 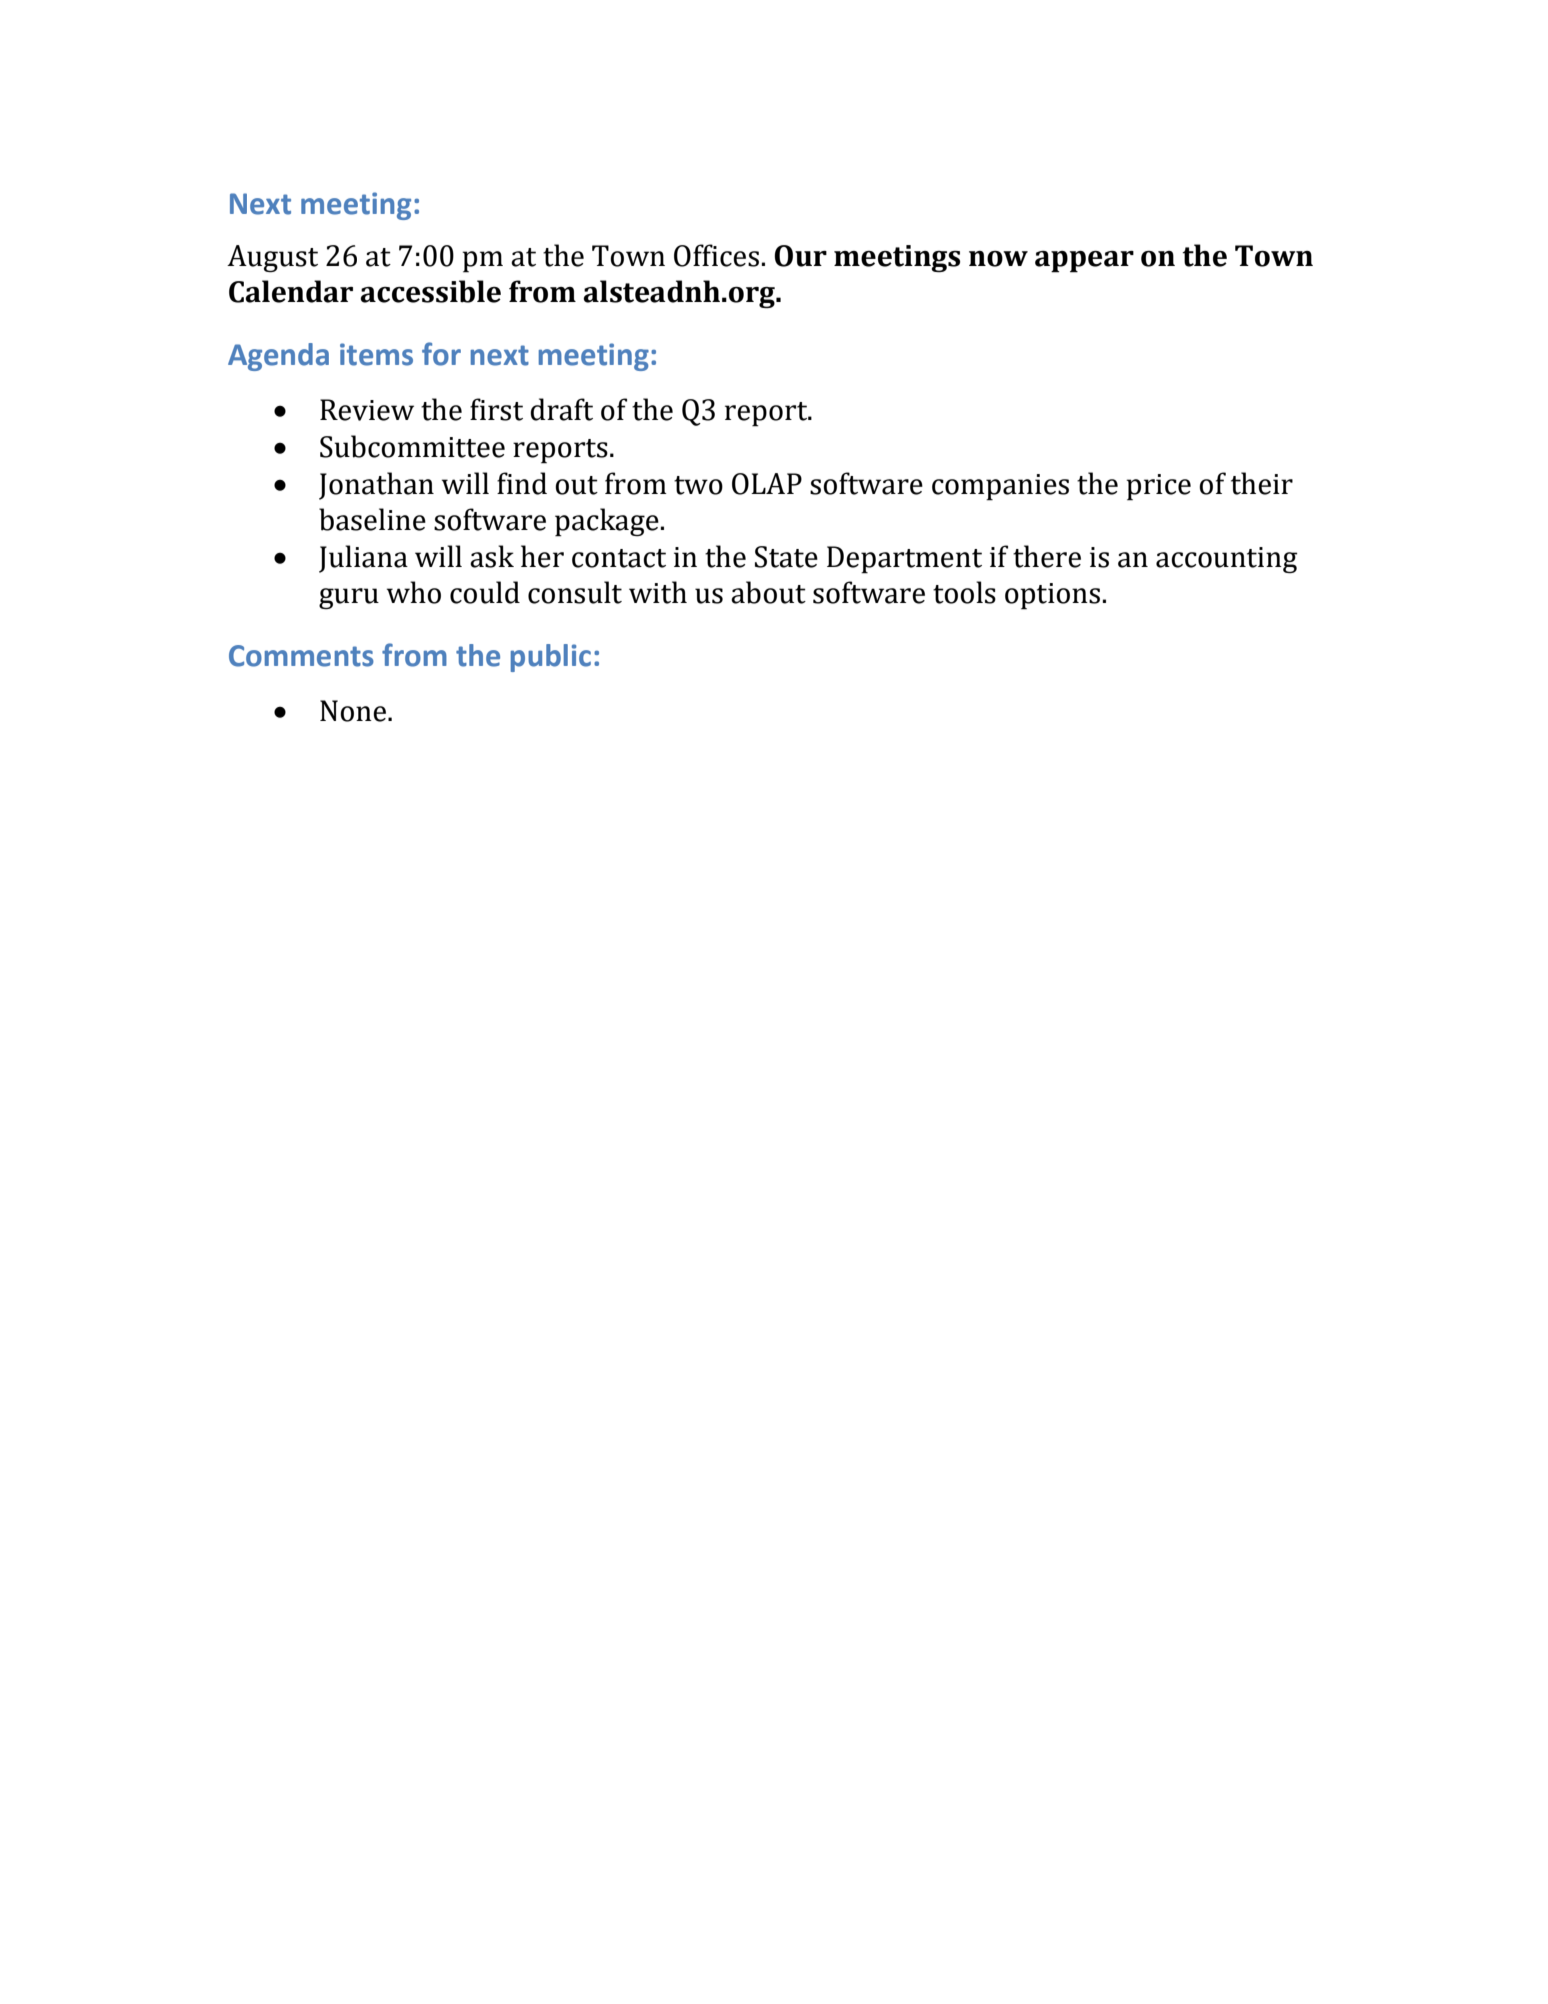 I want to click on accounting, so click(x=1227, y=560).
